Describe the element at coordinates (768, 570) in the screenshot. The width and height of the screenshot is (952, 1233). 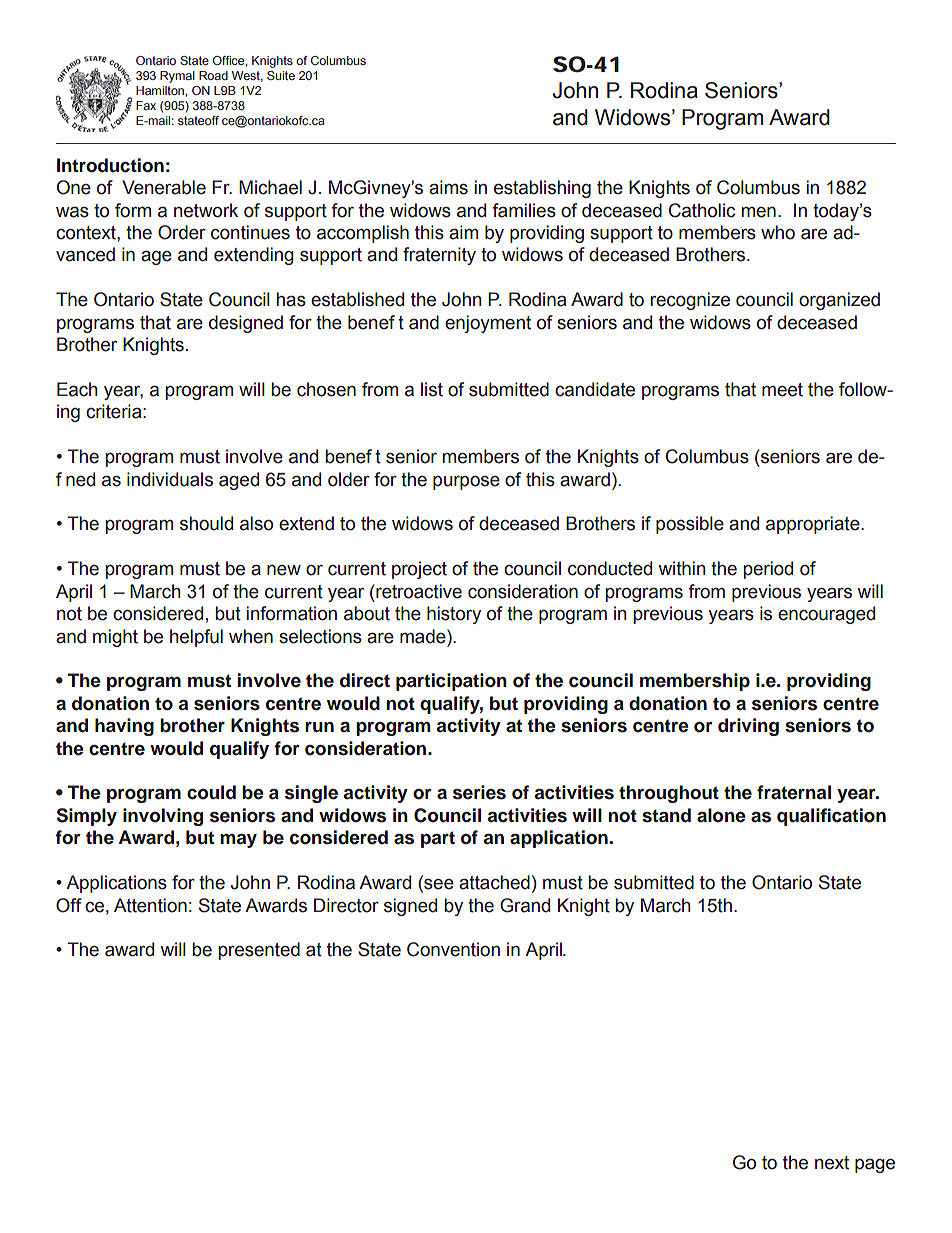
I see `period` at that location.
